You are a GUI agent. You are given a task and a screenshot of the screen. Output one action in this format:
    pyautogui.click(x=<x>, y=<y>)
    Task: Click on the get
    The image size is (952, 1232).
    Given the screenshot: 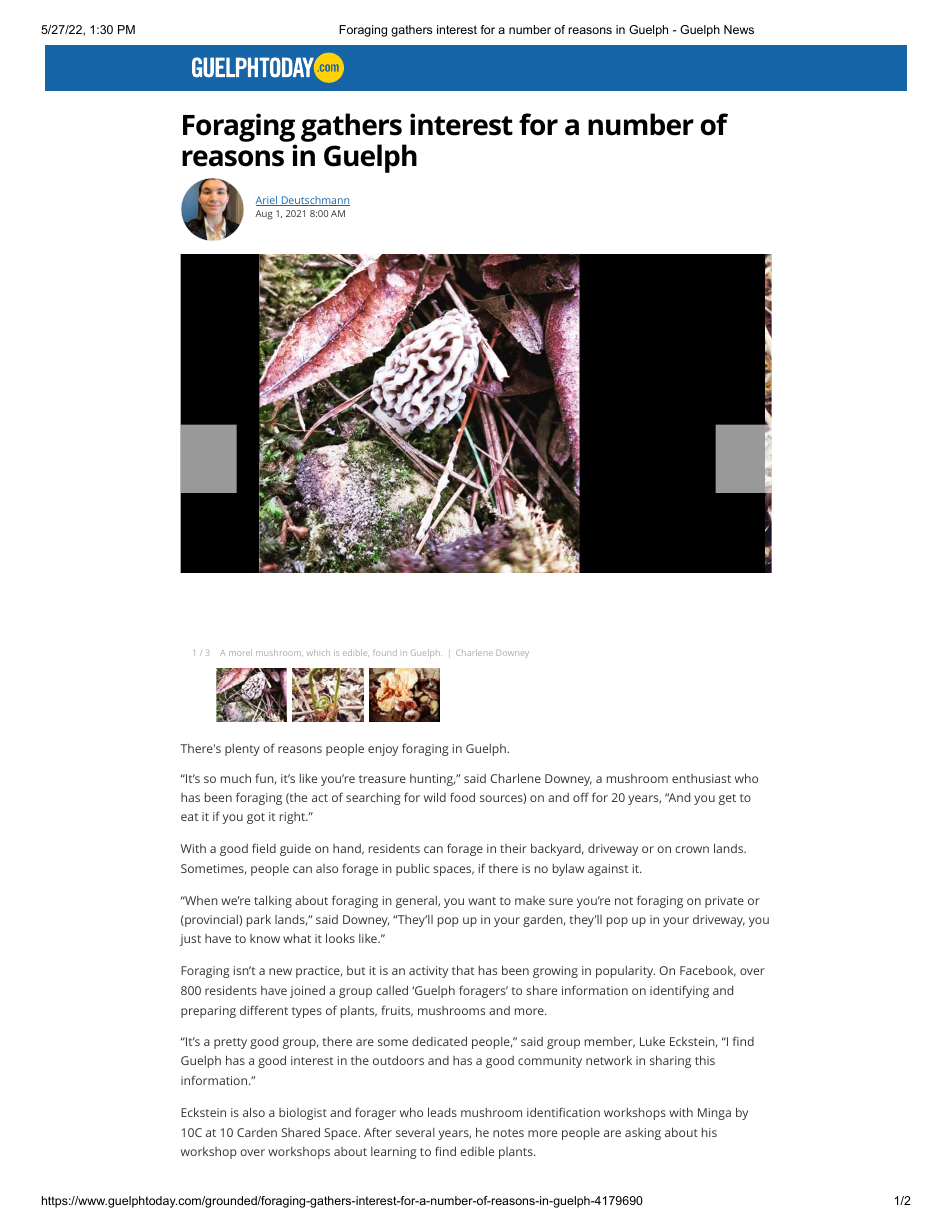 What is the action you would take?
    pyautogui.click(x=727, y=799)
